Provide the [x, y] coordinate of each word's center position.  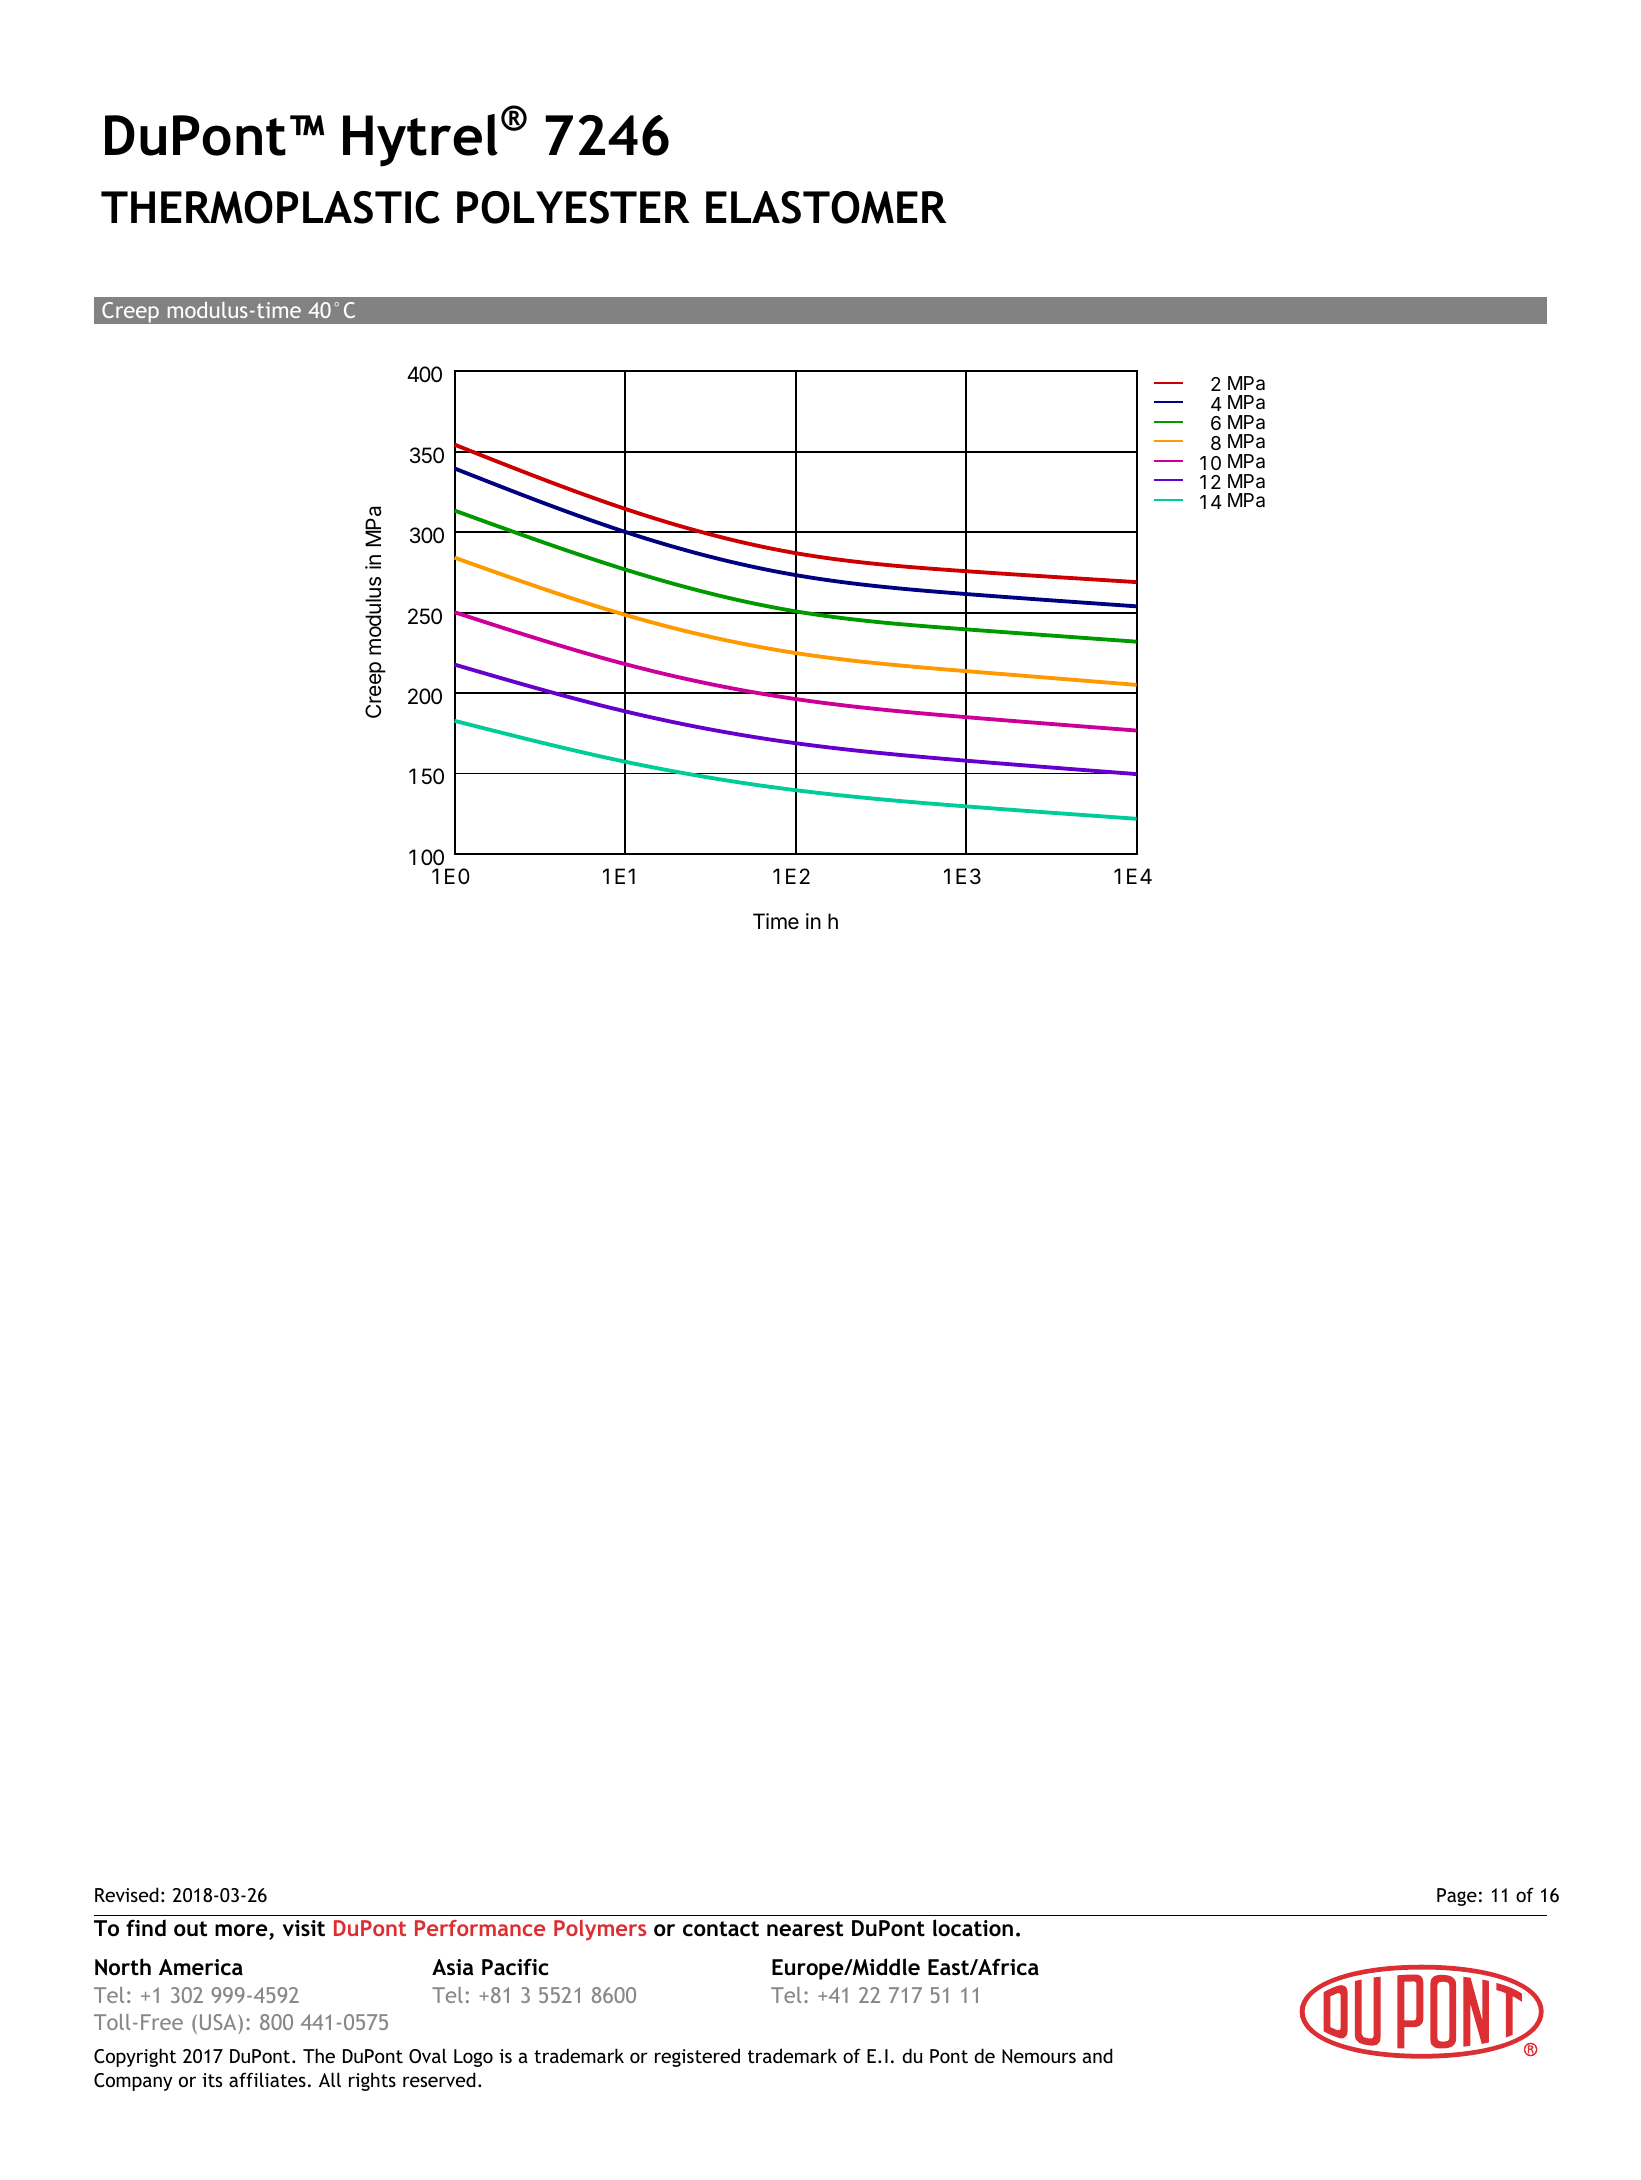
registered [697, 2057]
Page [1457, 1897]
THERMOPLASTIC [270, 207]
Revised [127, 1894]
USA [219, 2024]
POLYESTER [573, 207]
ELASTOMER [826, 207]
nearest [805, 1929]
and [1098, 2055]
